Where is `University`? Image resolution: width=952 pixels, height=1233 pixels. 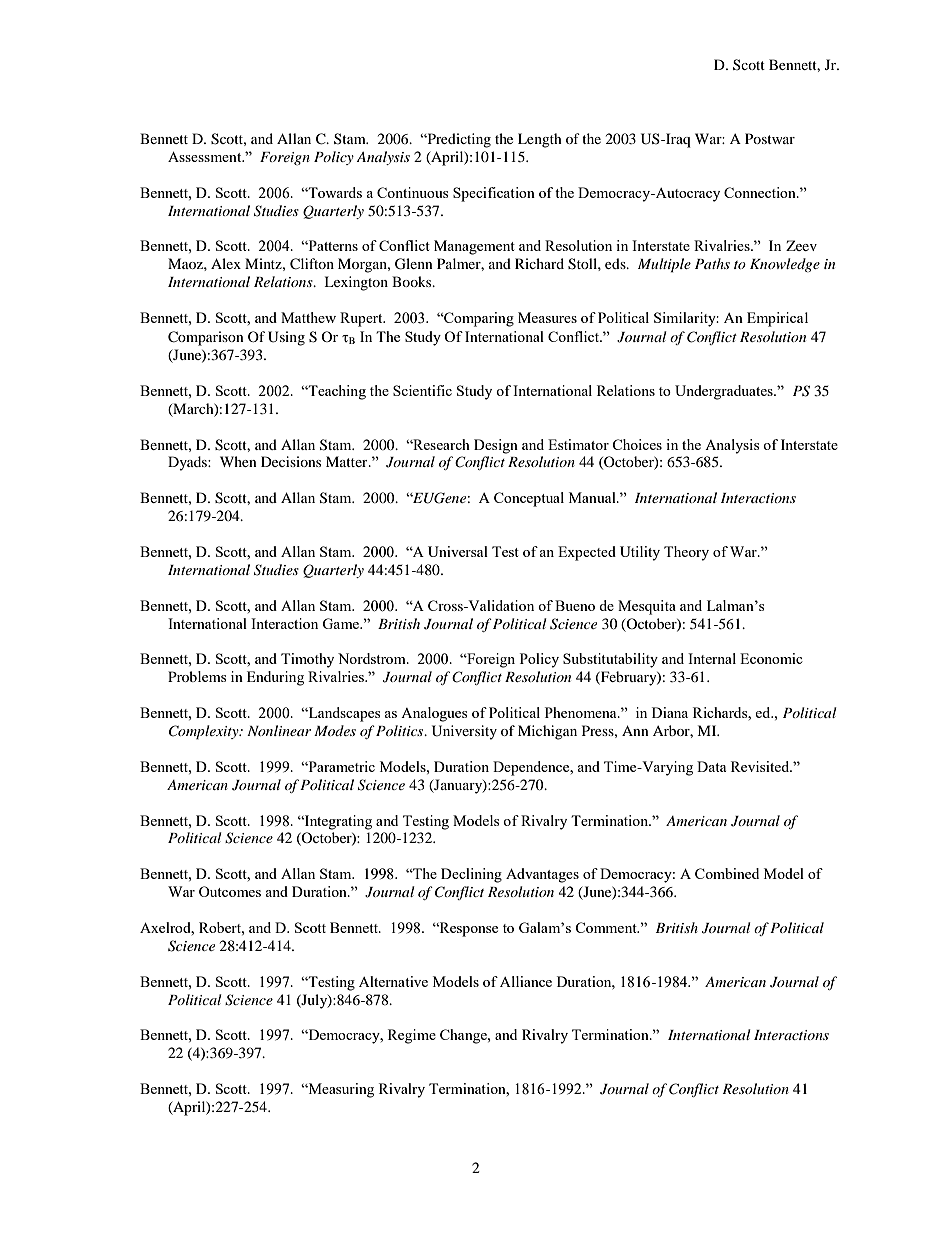 University is located at coordinates (464, 732).
